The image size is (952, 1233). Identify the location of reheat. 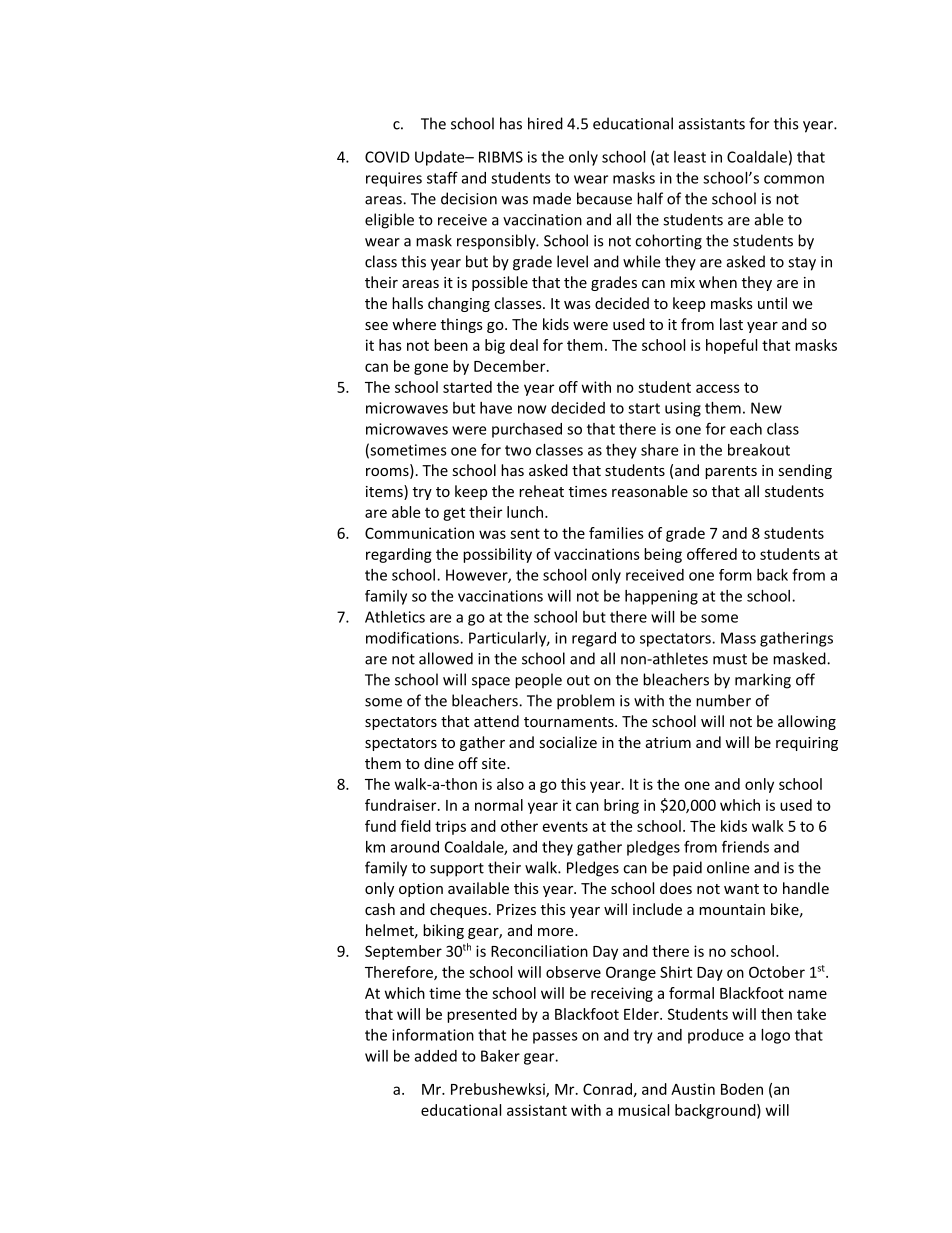
(541, 491).
